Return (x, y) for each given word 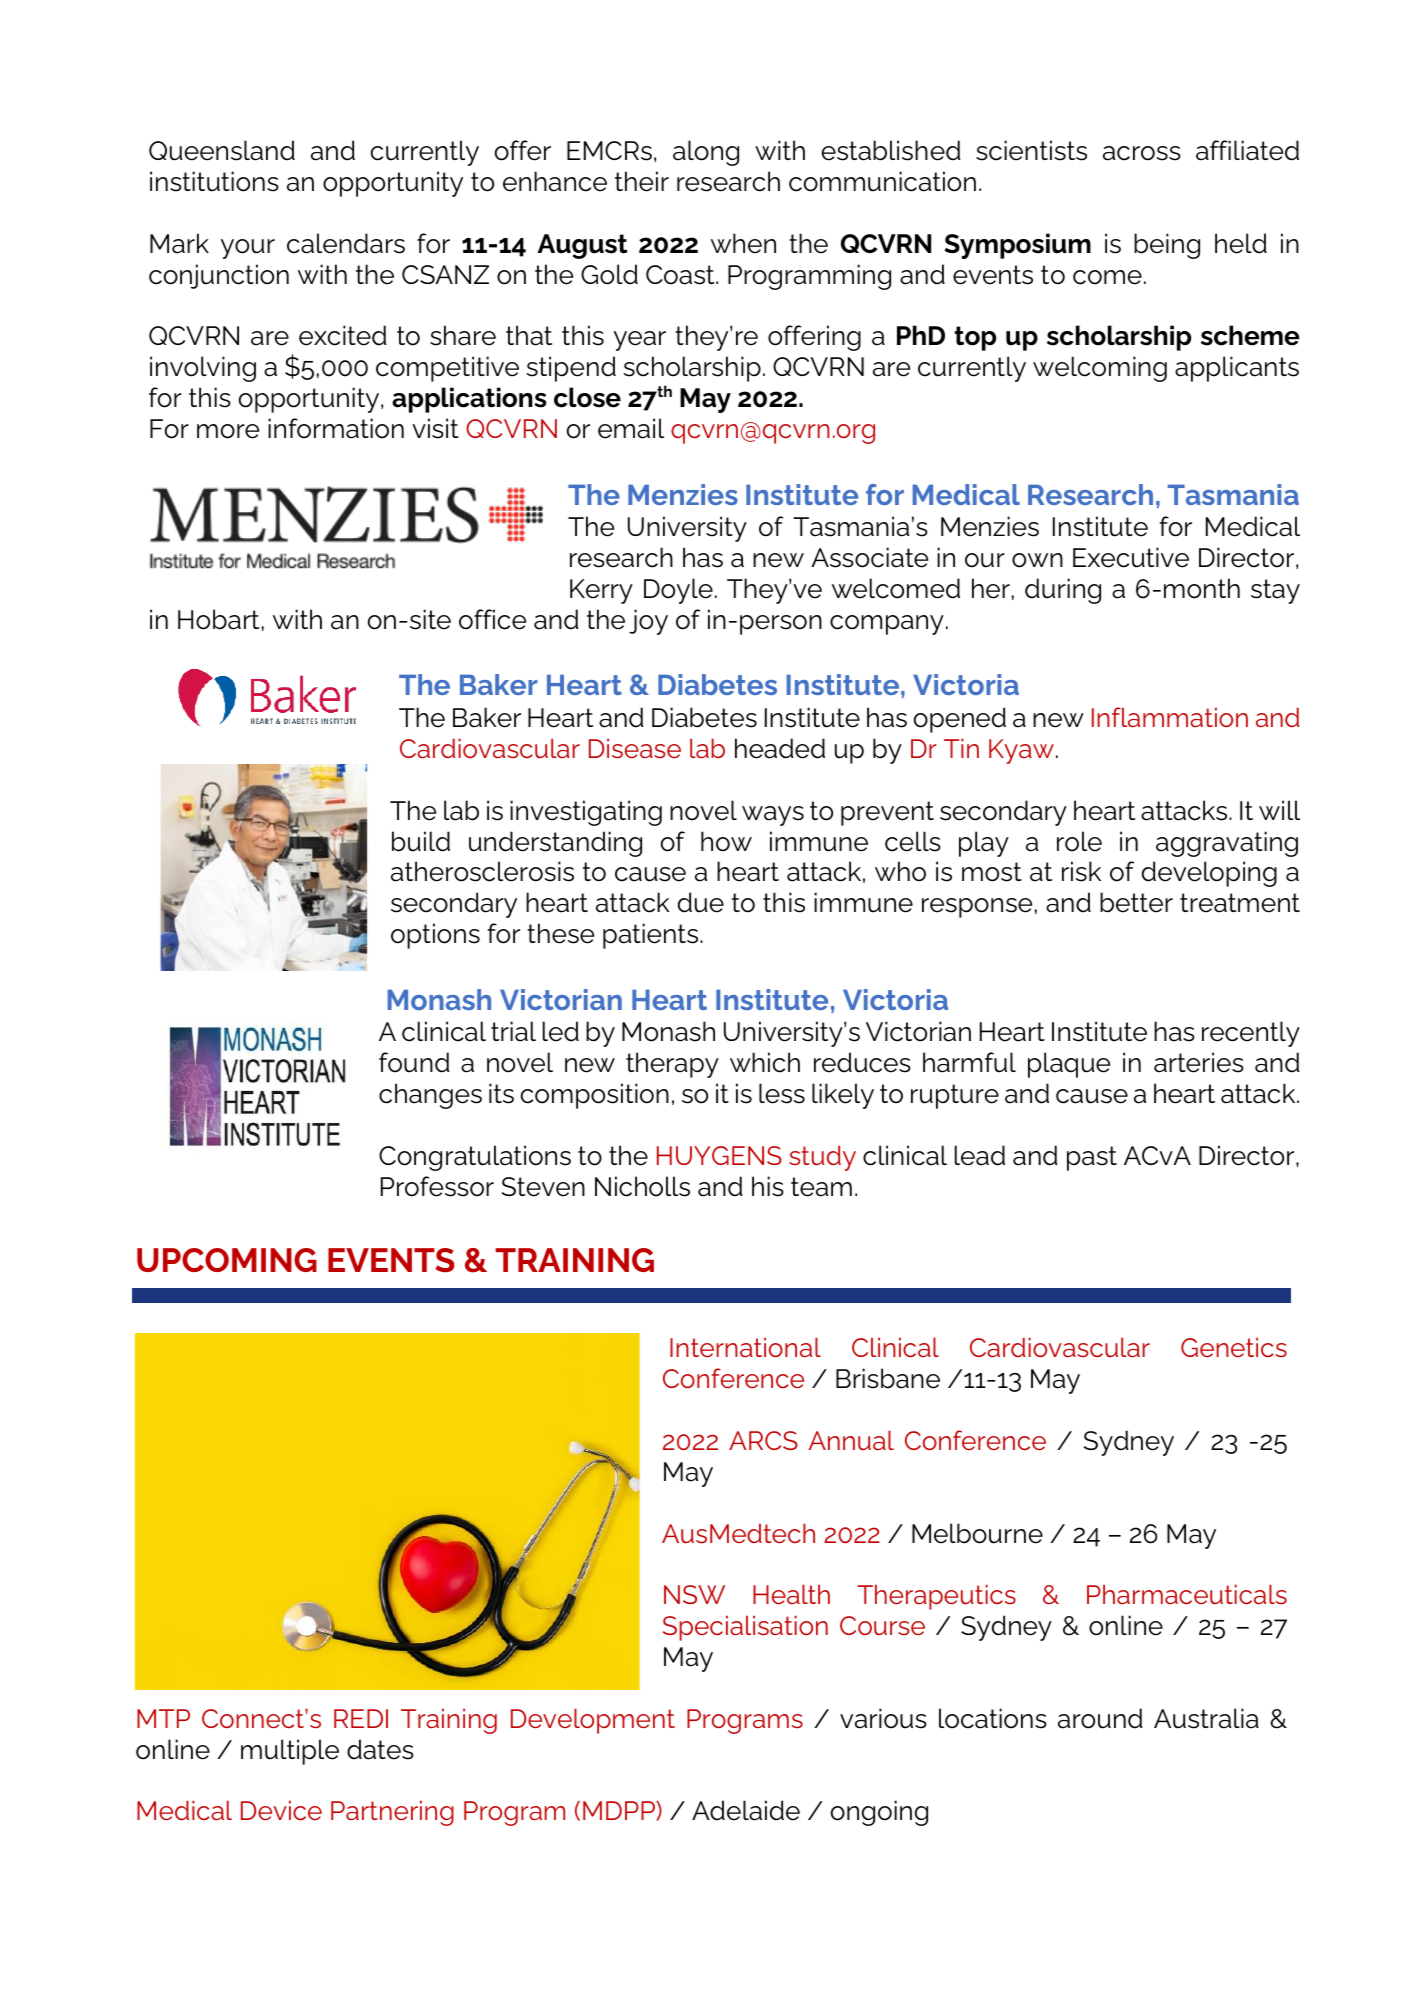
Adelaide (746, 1810)
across (1142, 153)
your (248, 249)
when (743, 243)
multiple (290, 1752)
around (1100, 1718)
